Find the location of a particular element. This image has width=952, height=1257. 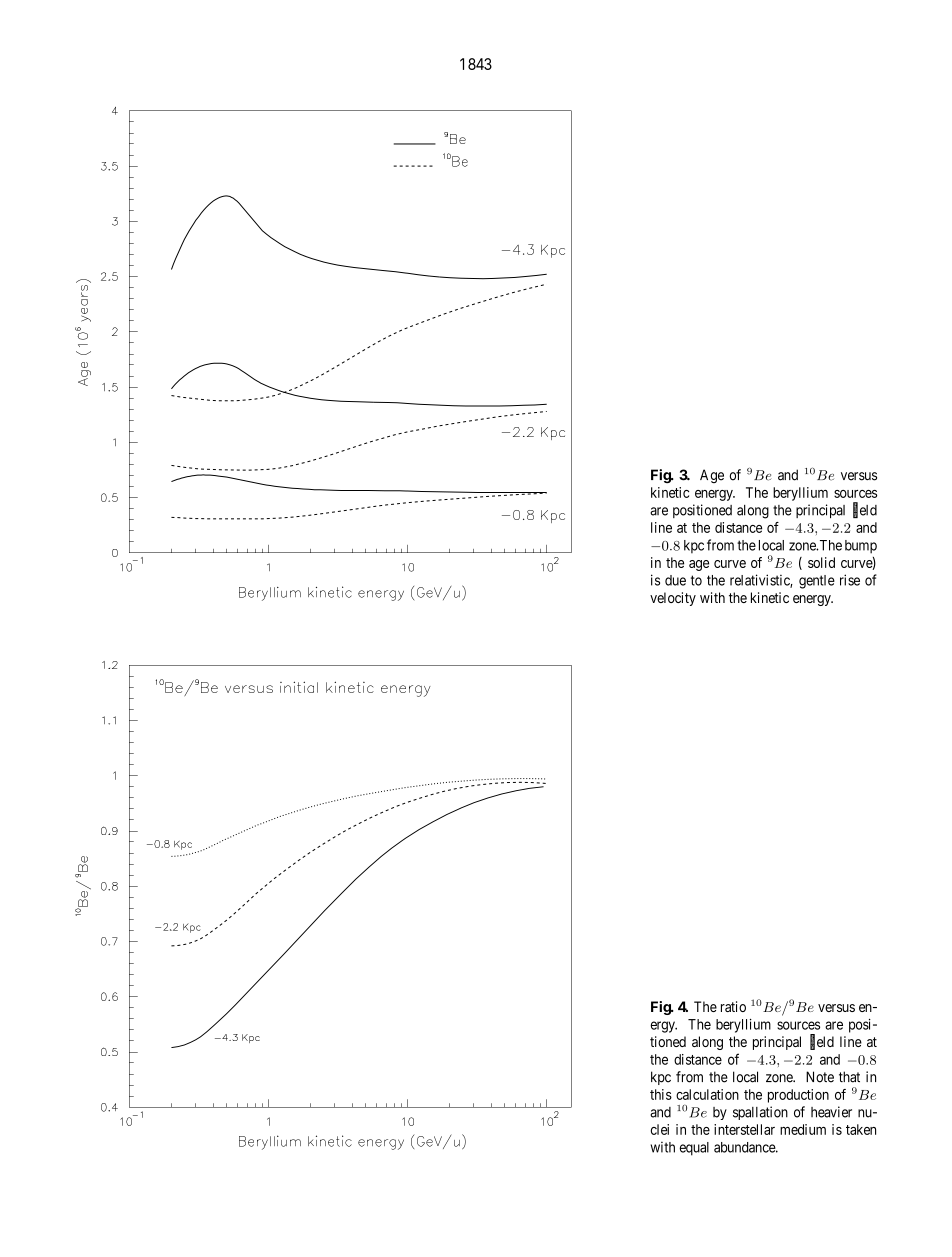

heavier is located at coordinates (831, 1112).
